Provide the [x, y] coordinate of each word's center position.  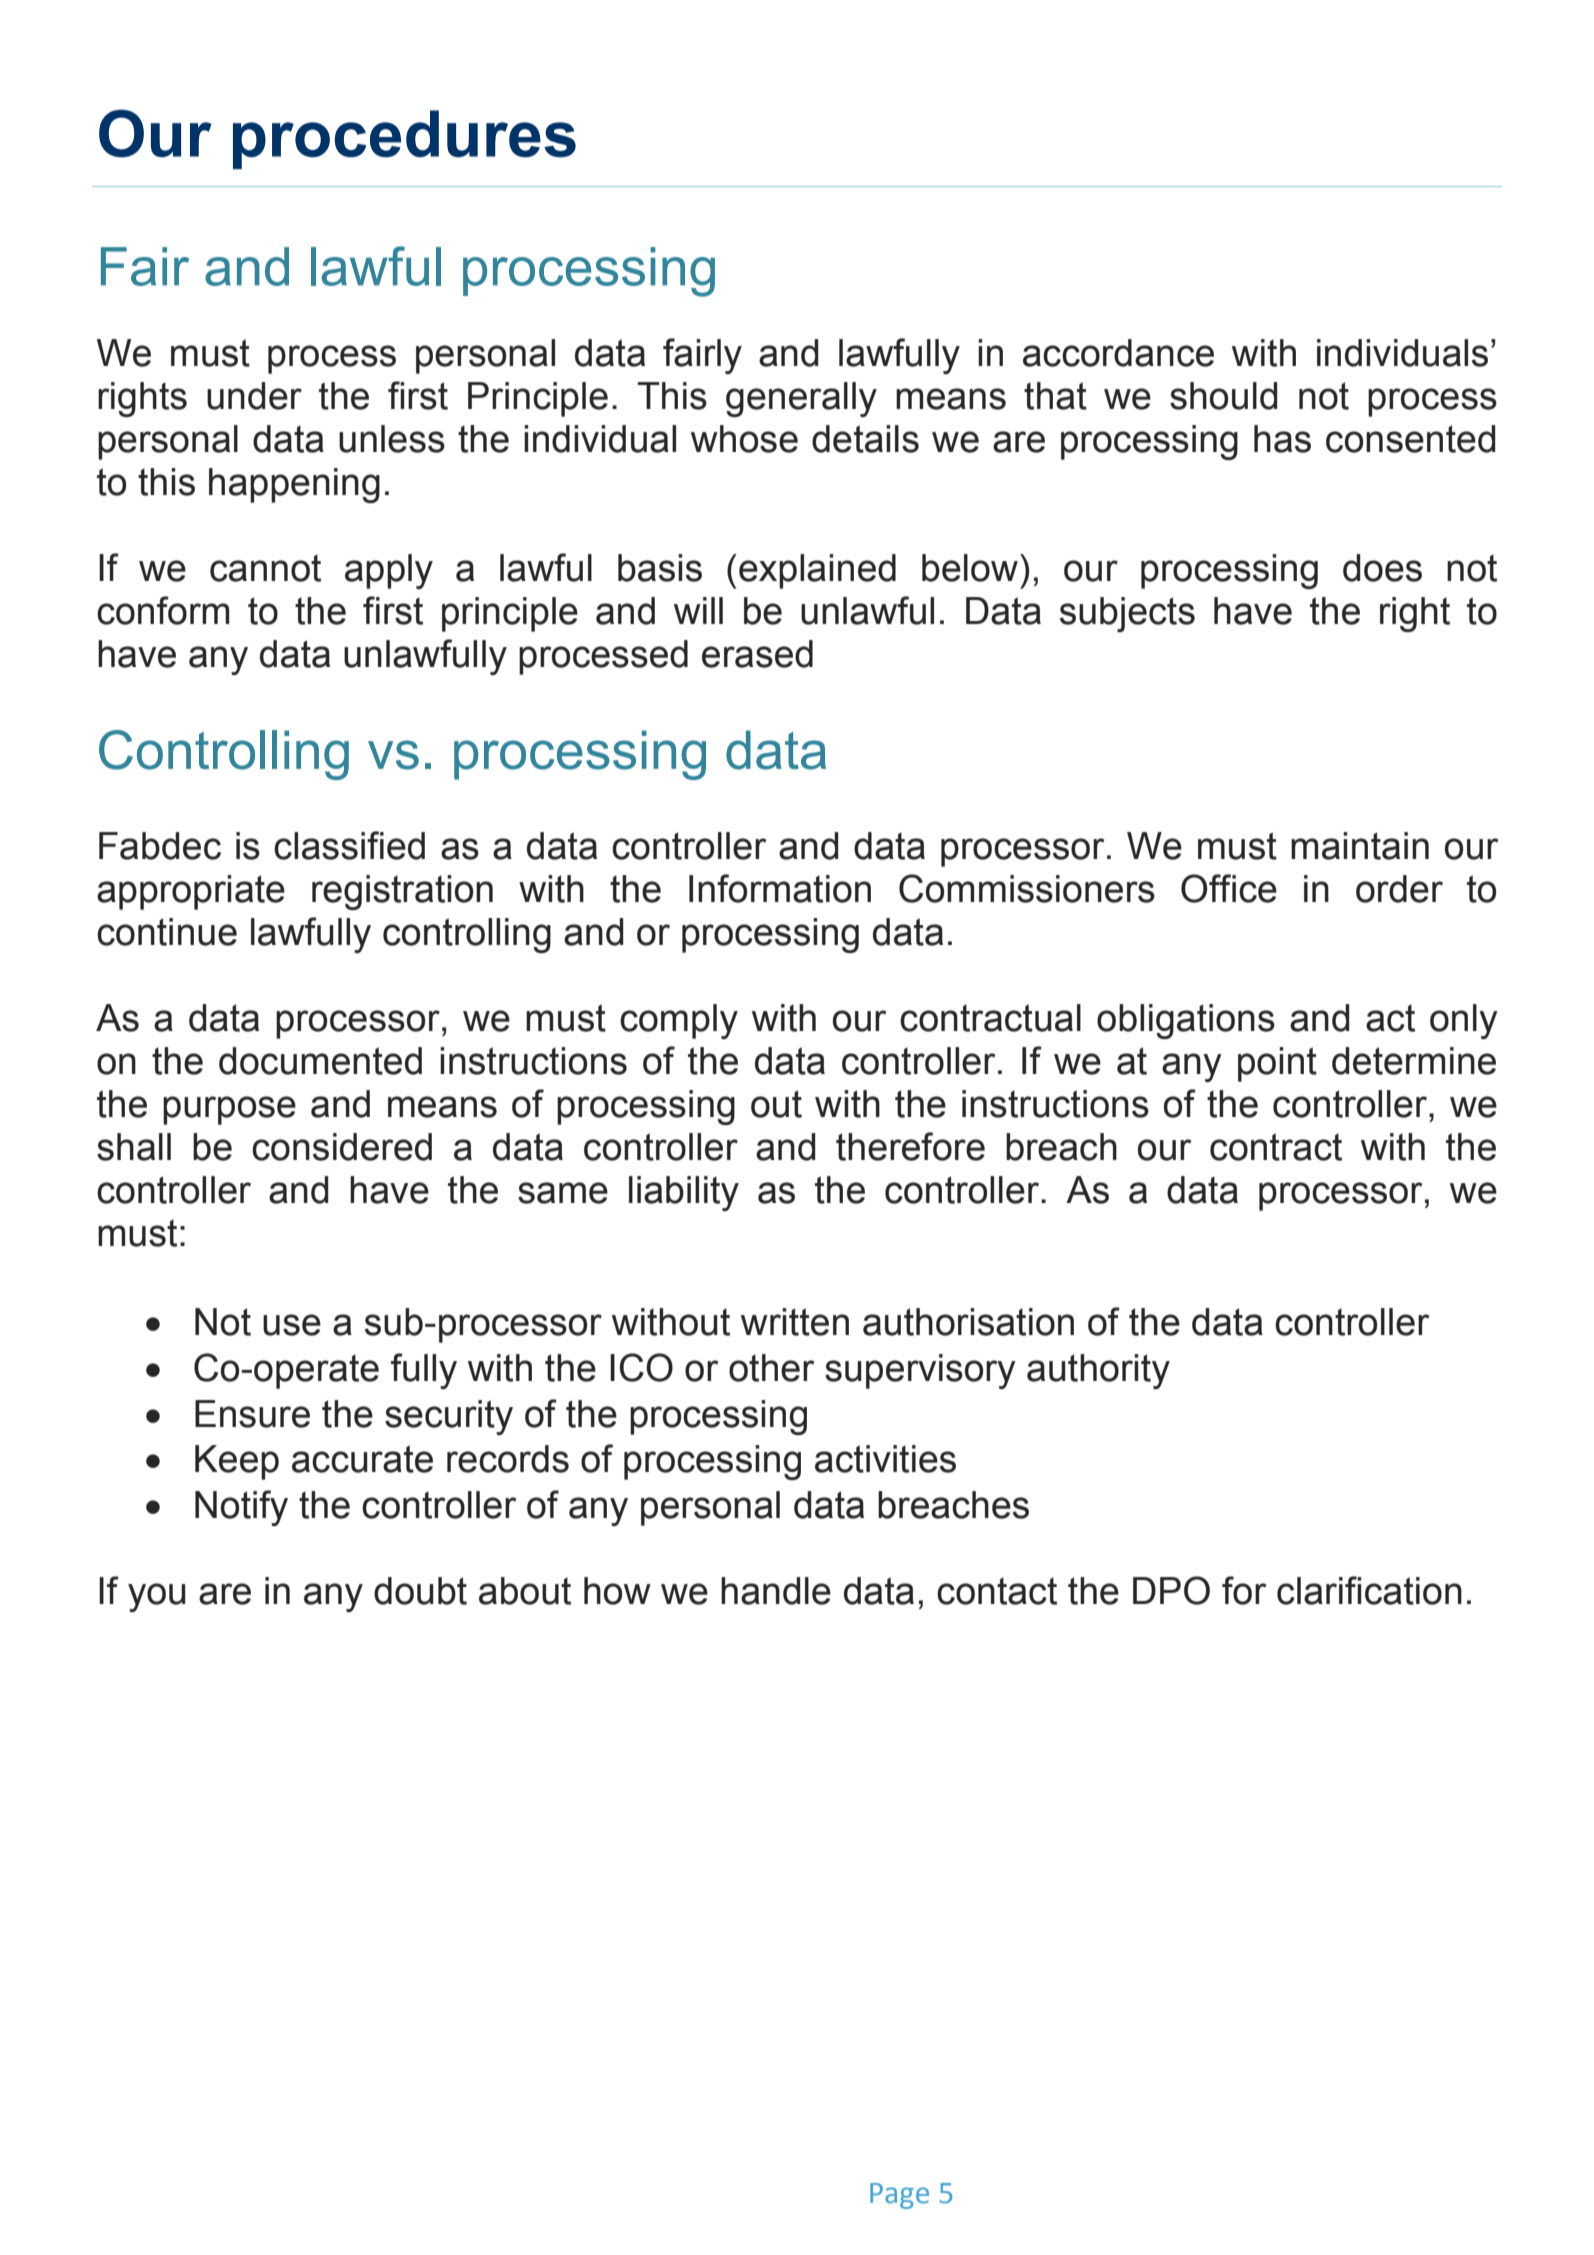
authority [1098, 1371]
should [1224, 396]
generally [801, 399]
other [771, 1368]
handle [776, 1591]
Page [899, 2196]
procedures [404, 139]
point [1277, 1064]
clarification [1369, 1590]
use [292, 1325]
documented [320, 1061]
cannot [265, 568]
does [1382, 568]
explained [817, 571]
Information [780, 888]
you [157, 1597]
